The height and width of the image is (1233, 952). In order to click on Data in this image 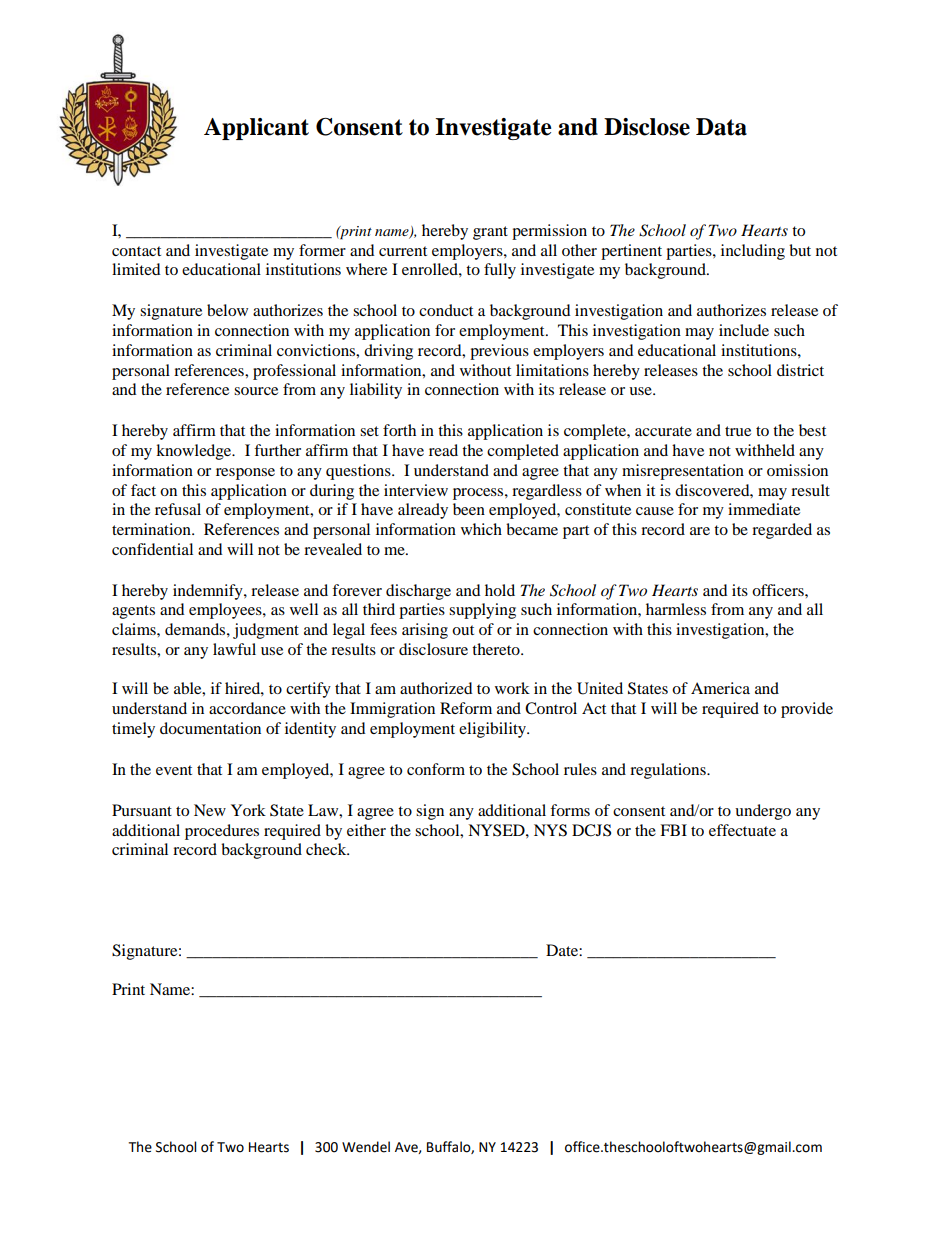, I will do `click(721, 127)`.
